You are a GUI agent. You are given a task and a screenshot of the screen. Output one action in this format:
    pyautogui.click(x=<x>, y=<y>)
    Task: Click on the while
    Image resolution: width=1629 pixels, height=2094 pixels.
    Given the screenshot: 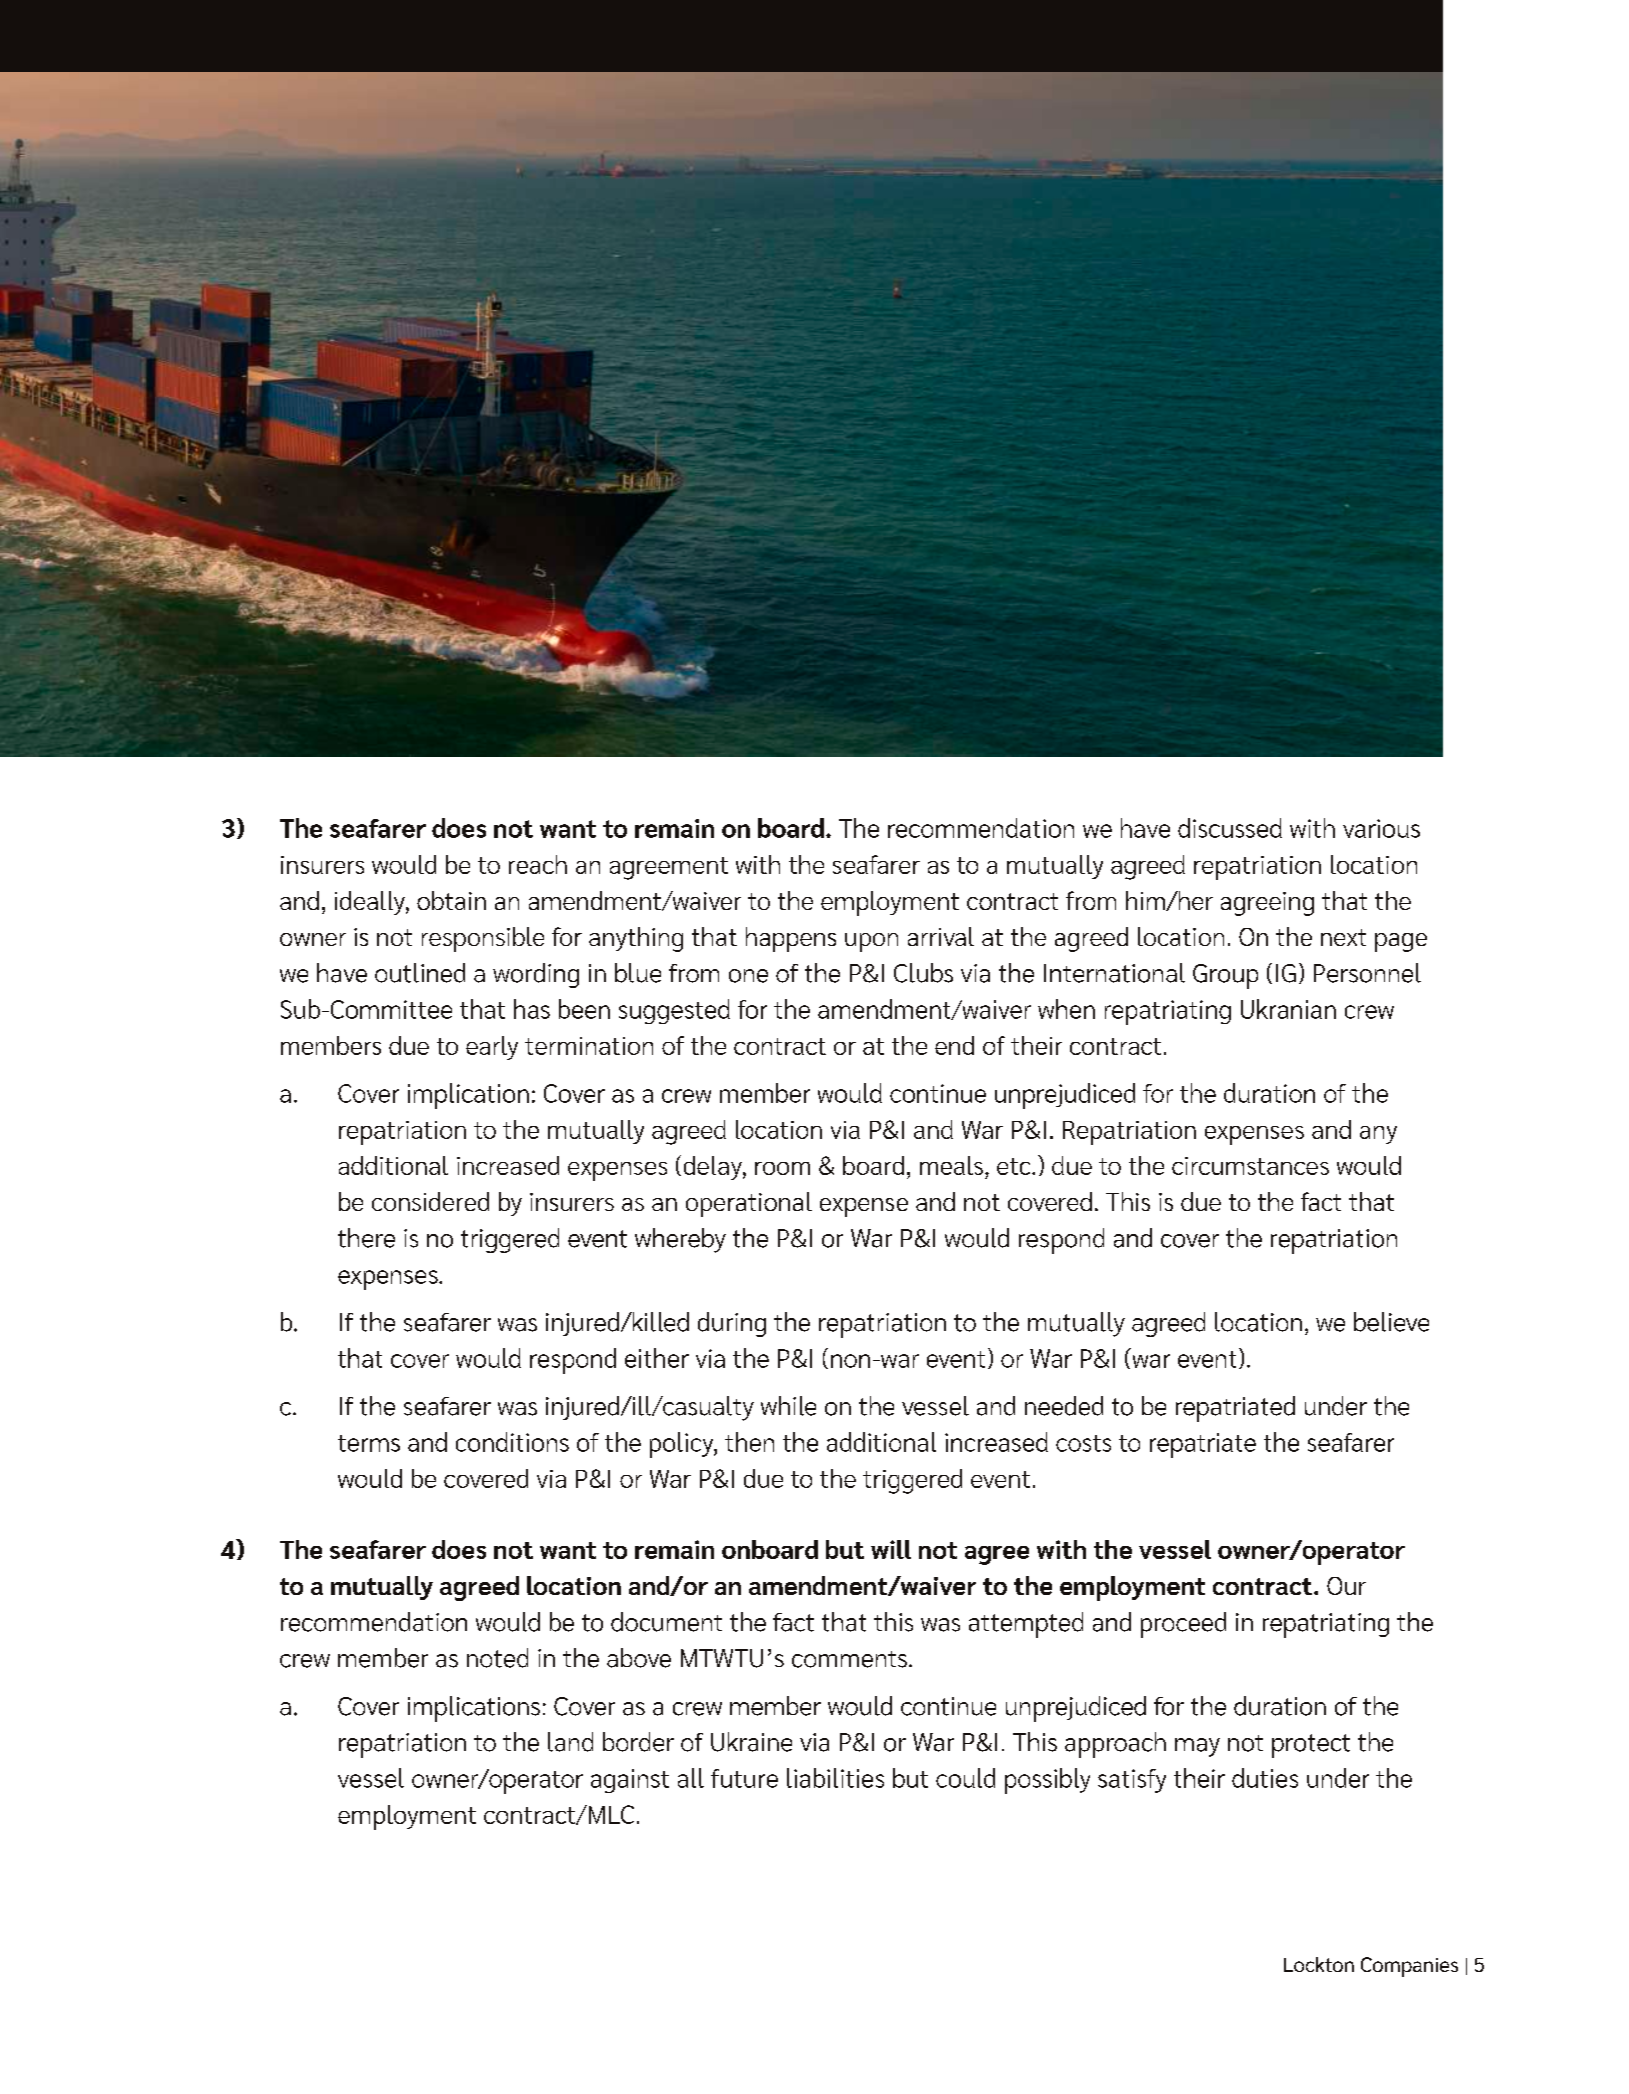 What is the action you would take?
    pyautogui.click(x=788, y=1406)
